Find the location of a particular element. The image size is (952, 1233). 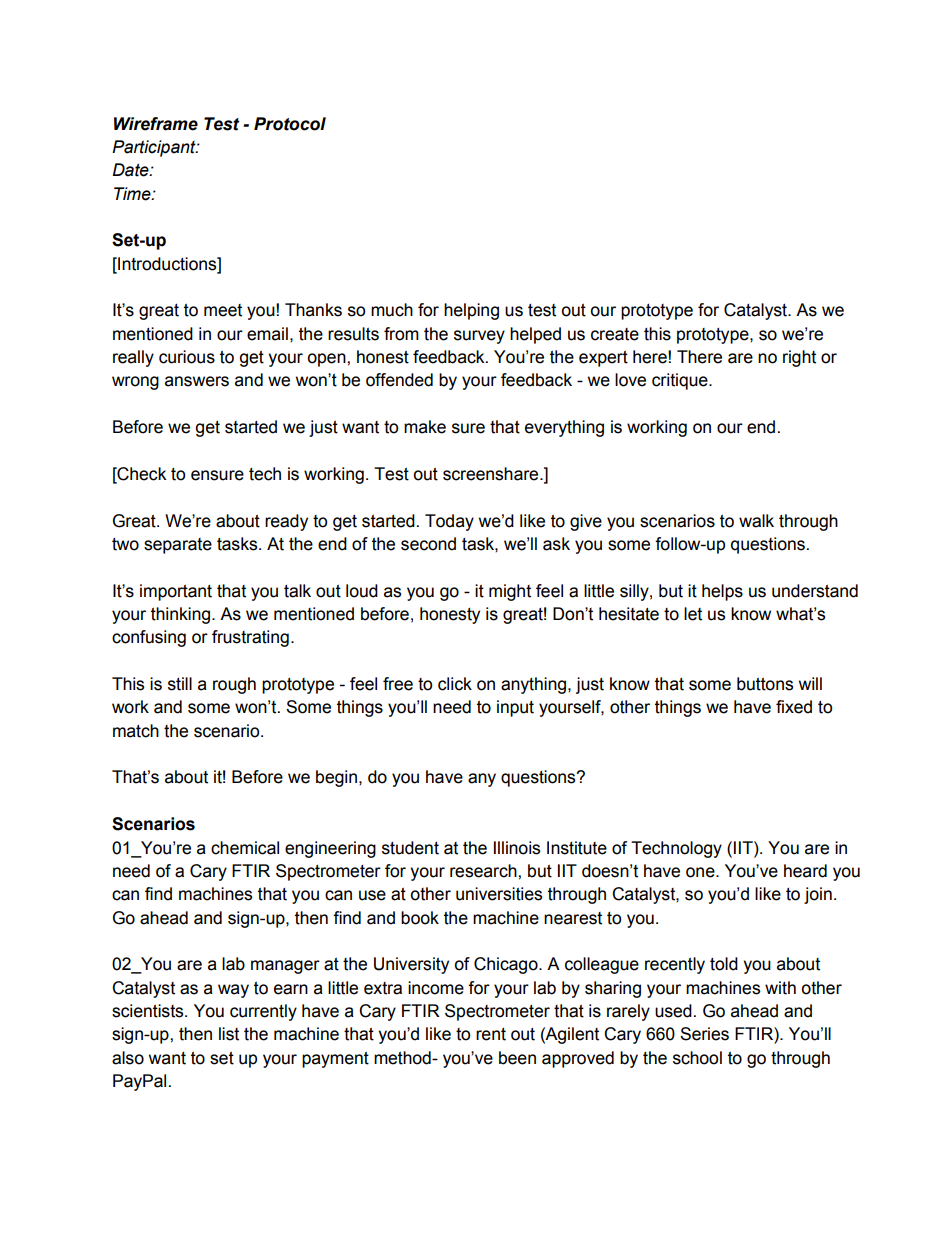

create is located at coordinates (615, 334).
